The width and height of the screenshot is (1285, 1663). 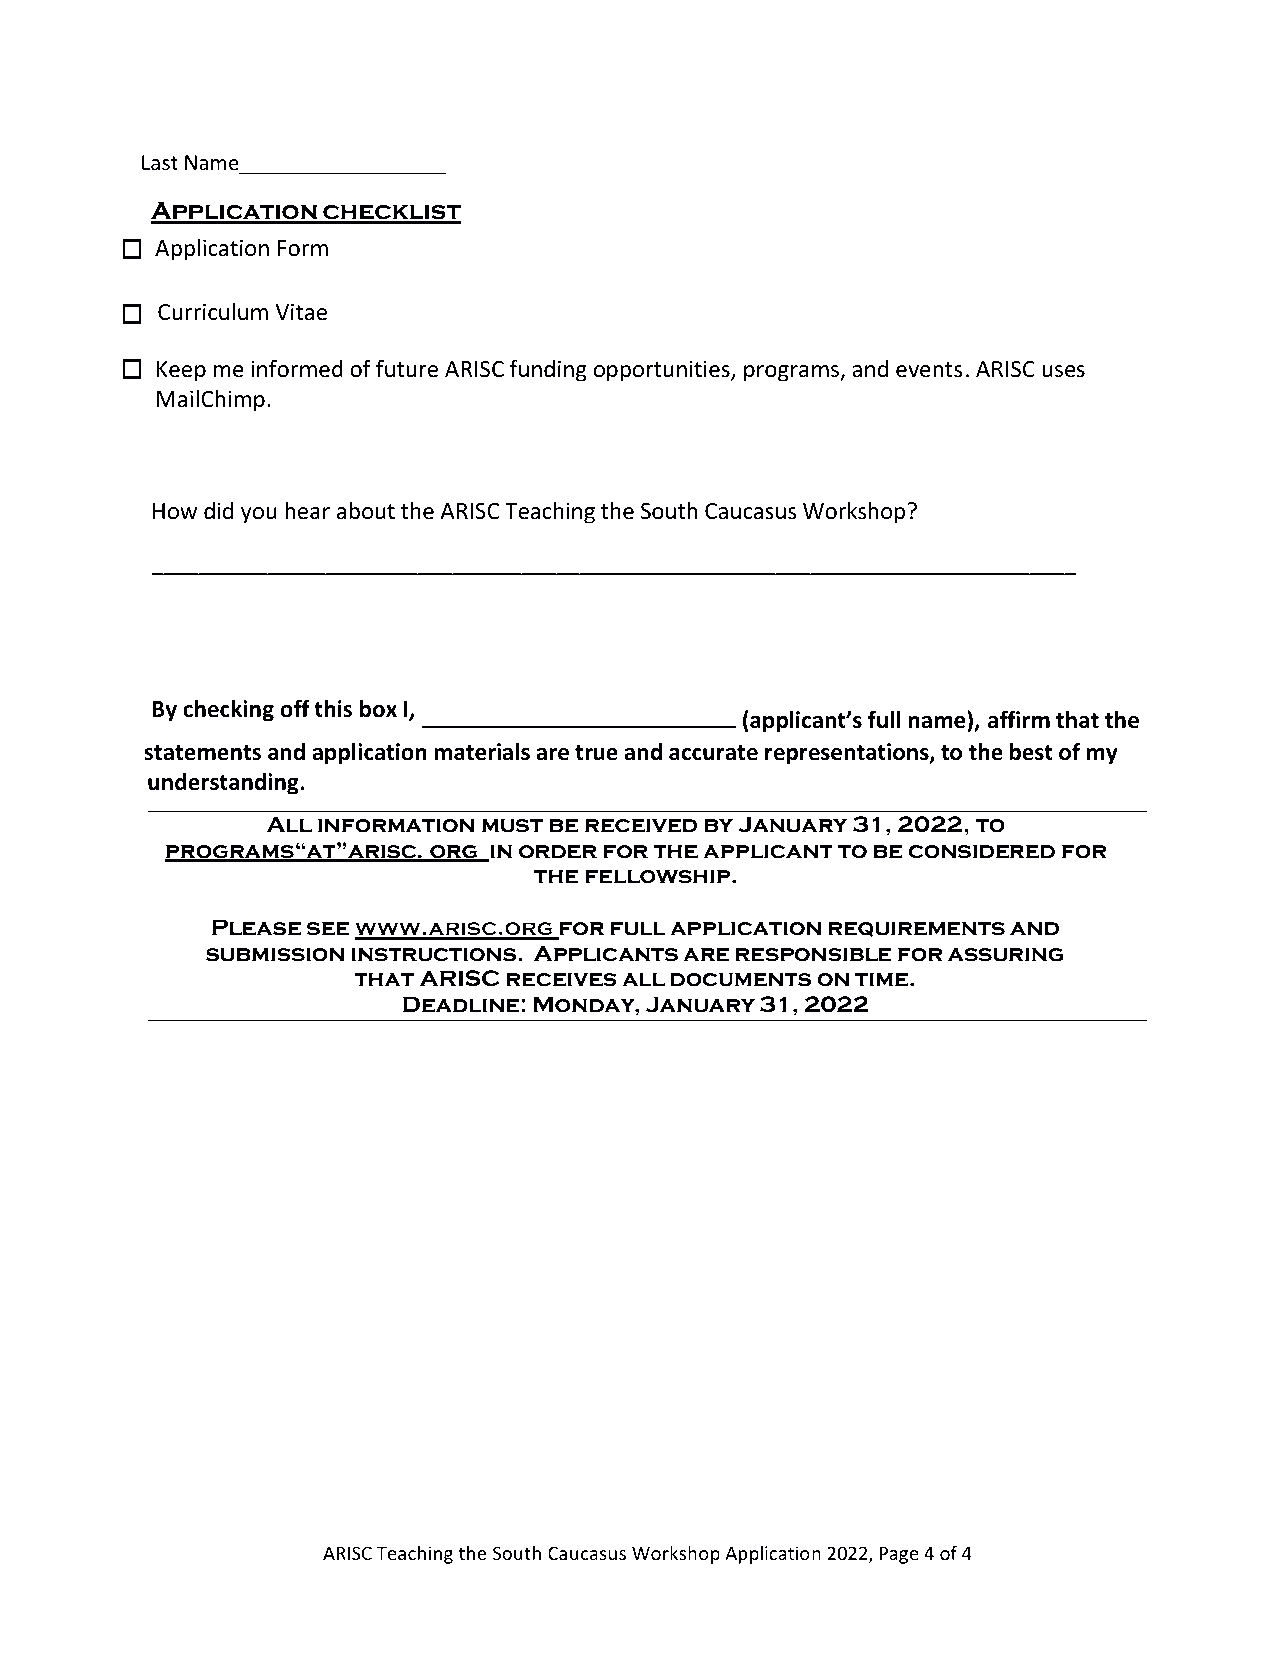 What do you see at coordinates (641, 826) in the screenshot?
I see `received` at bounding box center [641, 826].
